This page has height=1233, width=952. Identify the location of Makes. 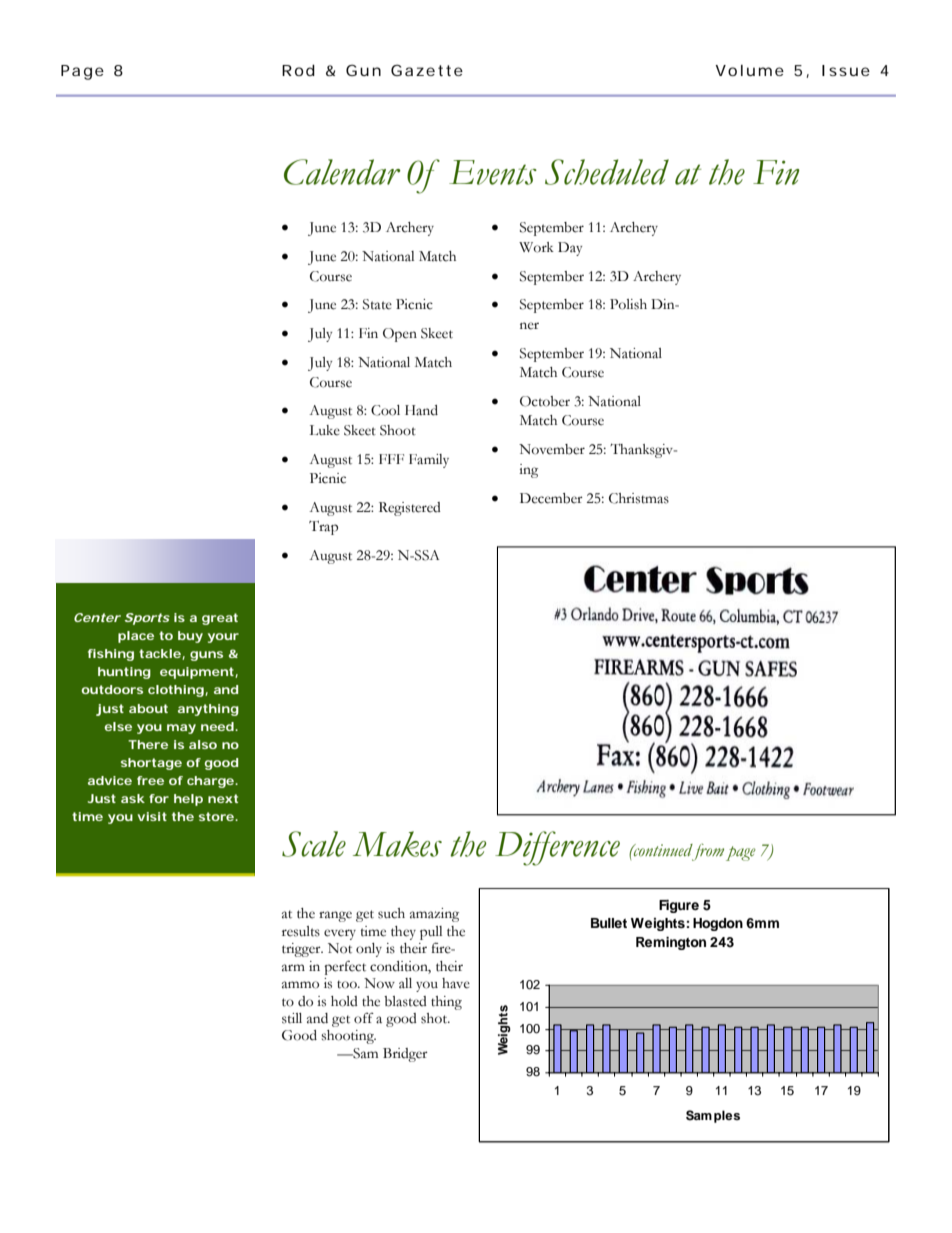
(397, 844).
